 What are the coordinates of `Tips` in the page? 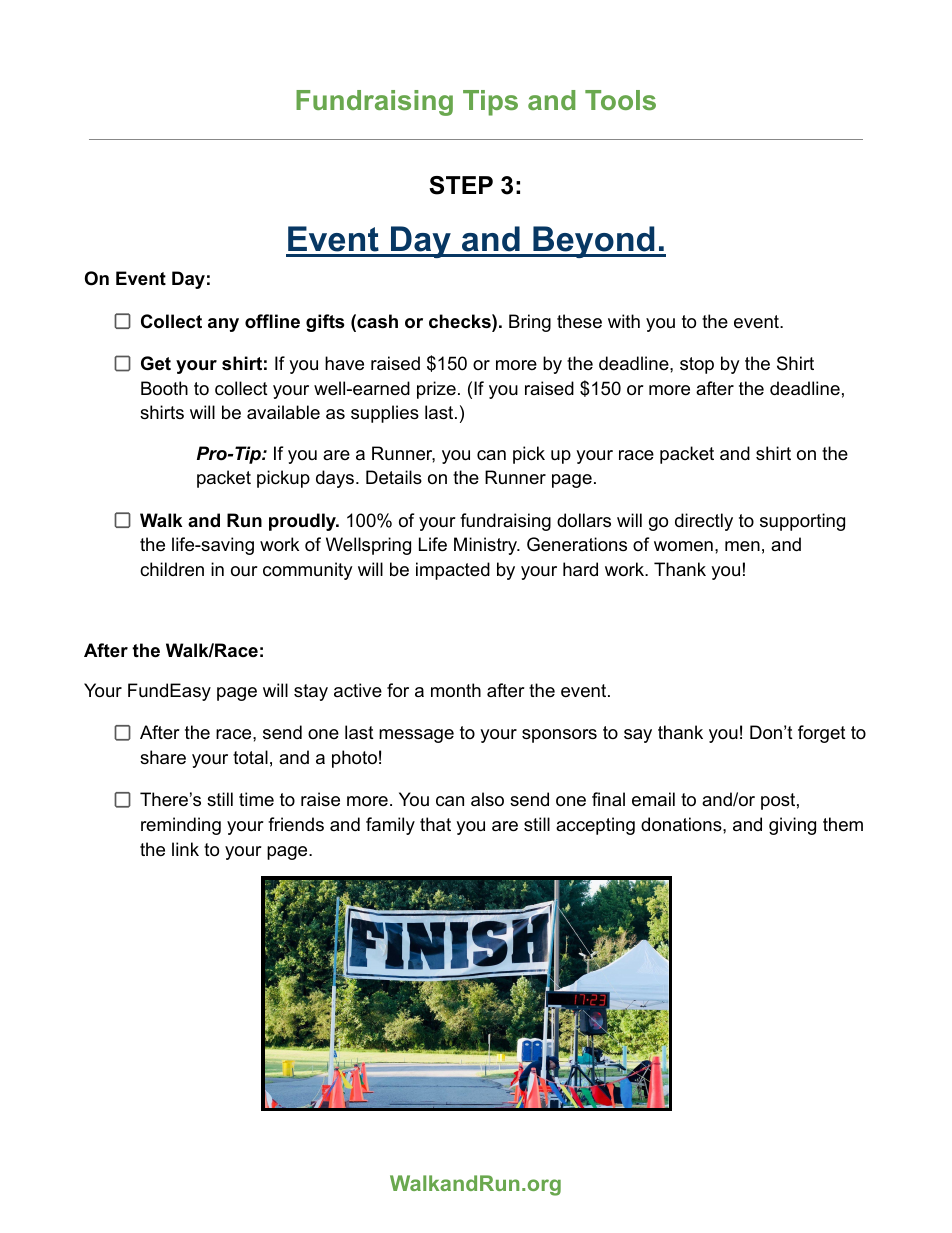 It's located at (490, 103).
